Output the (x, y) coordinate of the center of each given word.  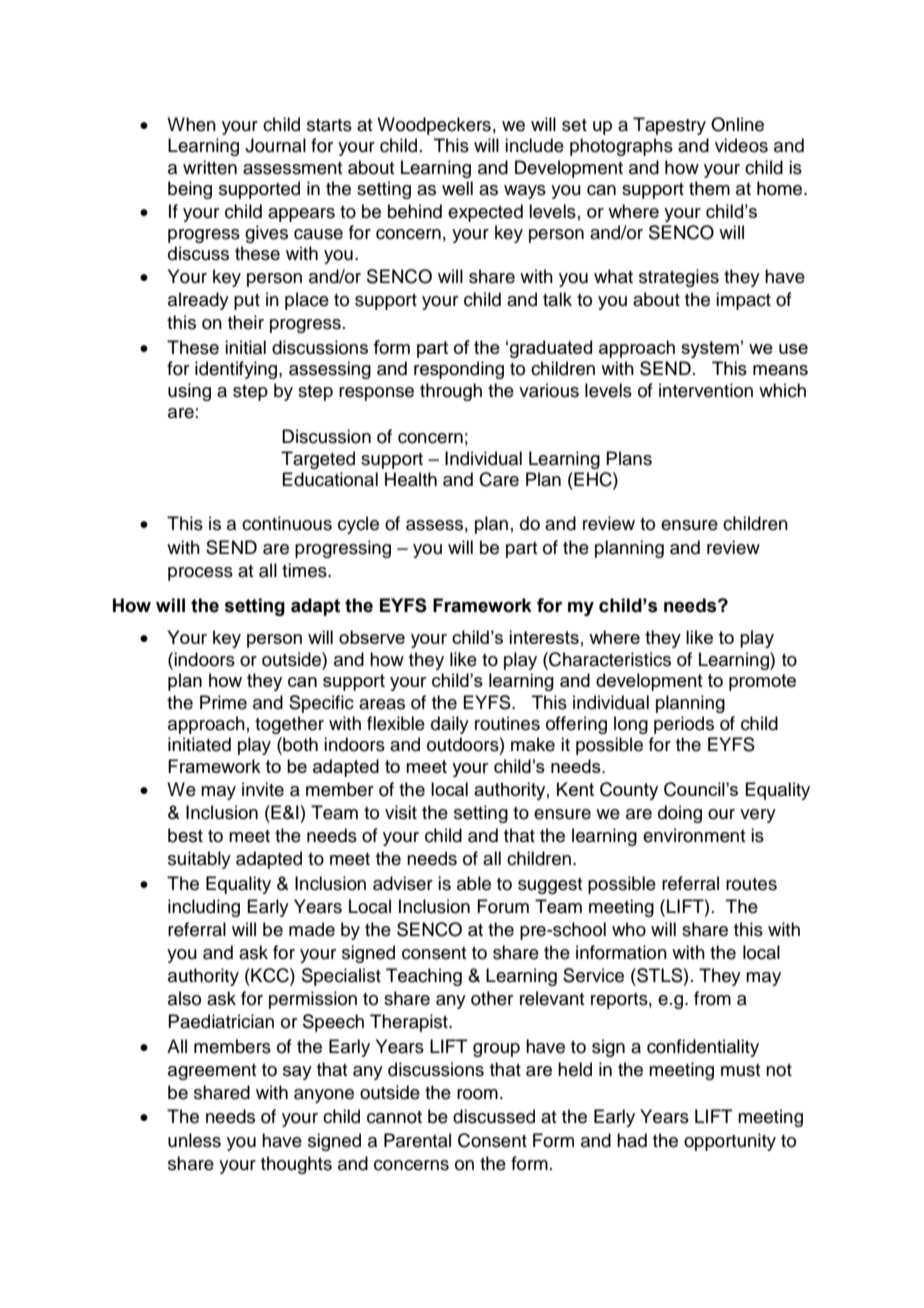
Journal (275, 145)
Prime (223, 702)
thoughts (296, 1165)
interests (544, 637)
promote (762, 682)
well (457, 188)
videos (741, 145)
